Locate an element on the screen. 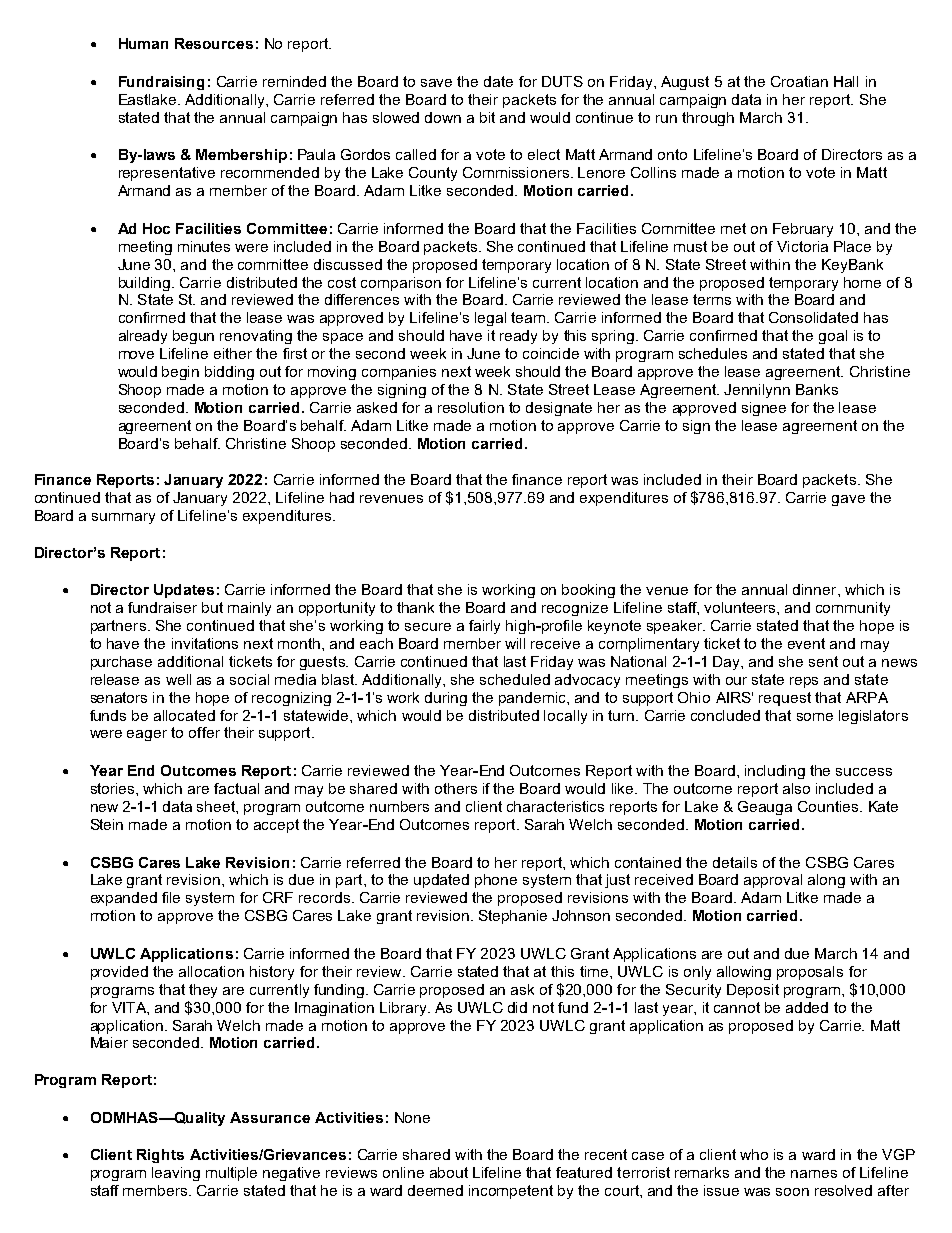 Image resolution: width=952 pixels, height=1233 pixels. bit is located at coordinates (487, 117).
